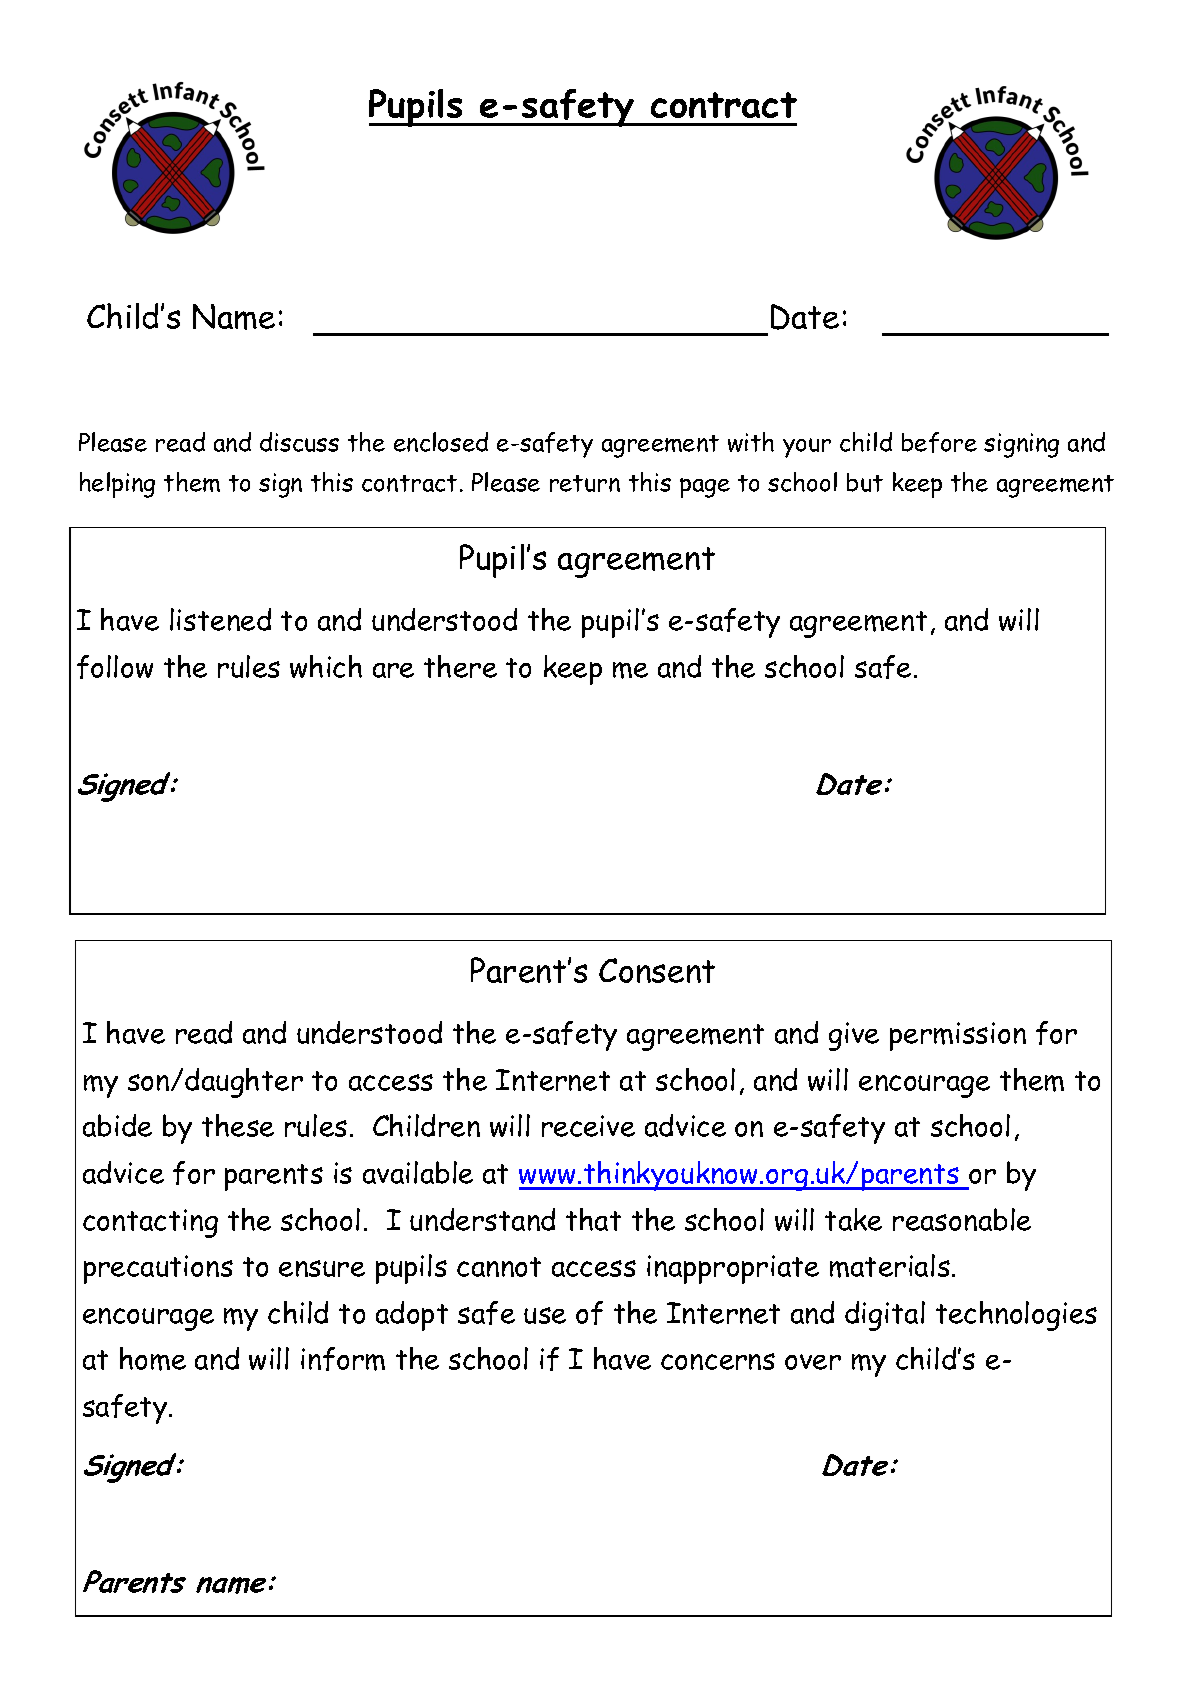 The width and height of the image is (1195, 1690). I want to click on but, so click(865, 482).
